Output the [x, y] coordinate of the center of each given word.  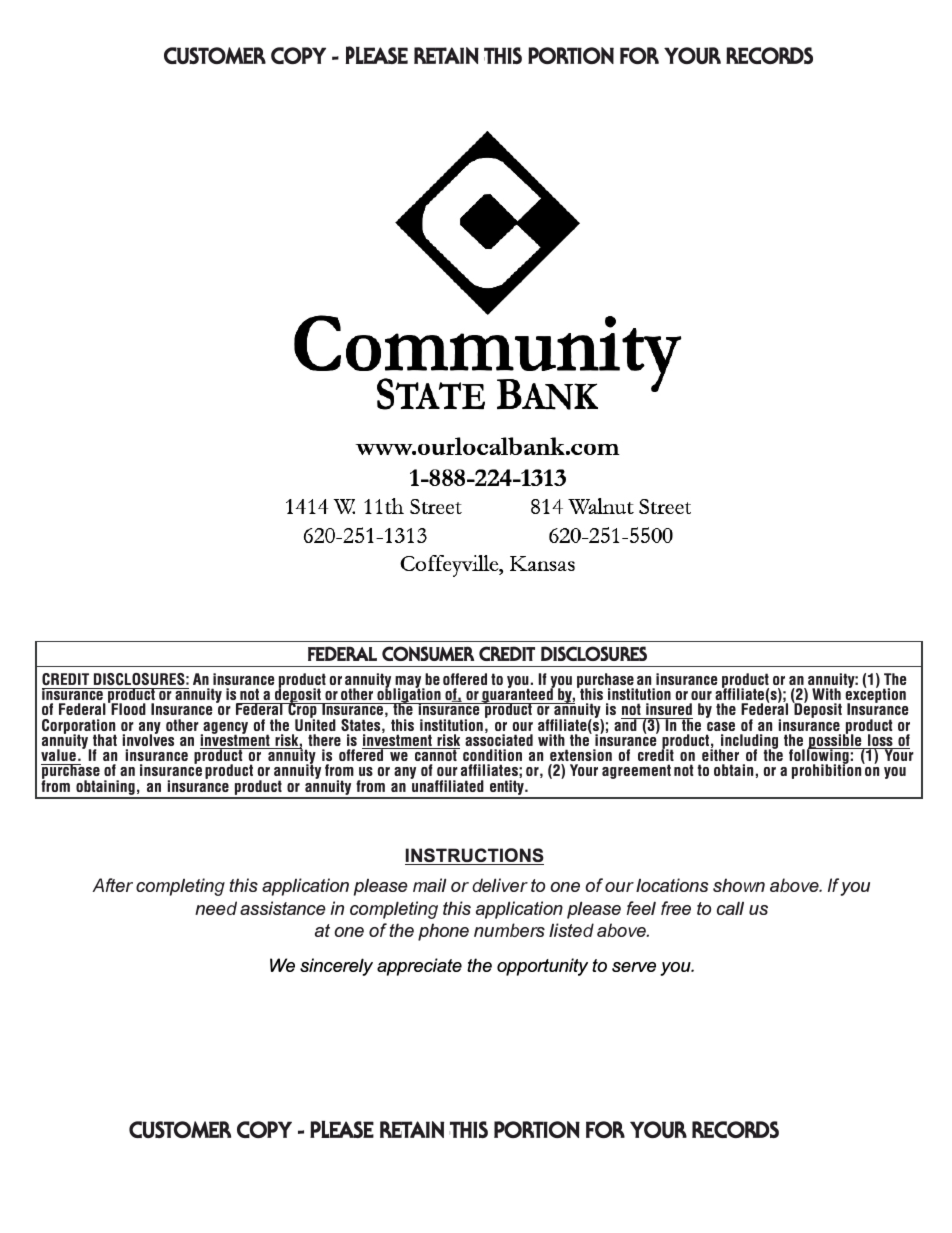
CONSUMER [428, 653]
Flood [127, 708]
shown [739, 885]
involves [148, 739]
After [112, 885]
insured [668, 711]
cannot [436, 754]
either [720, 754]
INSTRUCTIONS [474, 856]
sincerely [336, 967]
